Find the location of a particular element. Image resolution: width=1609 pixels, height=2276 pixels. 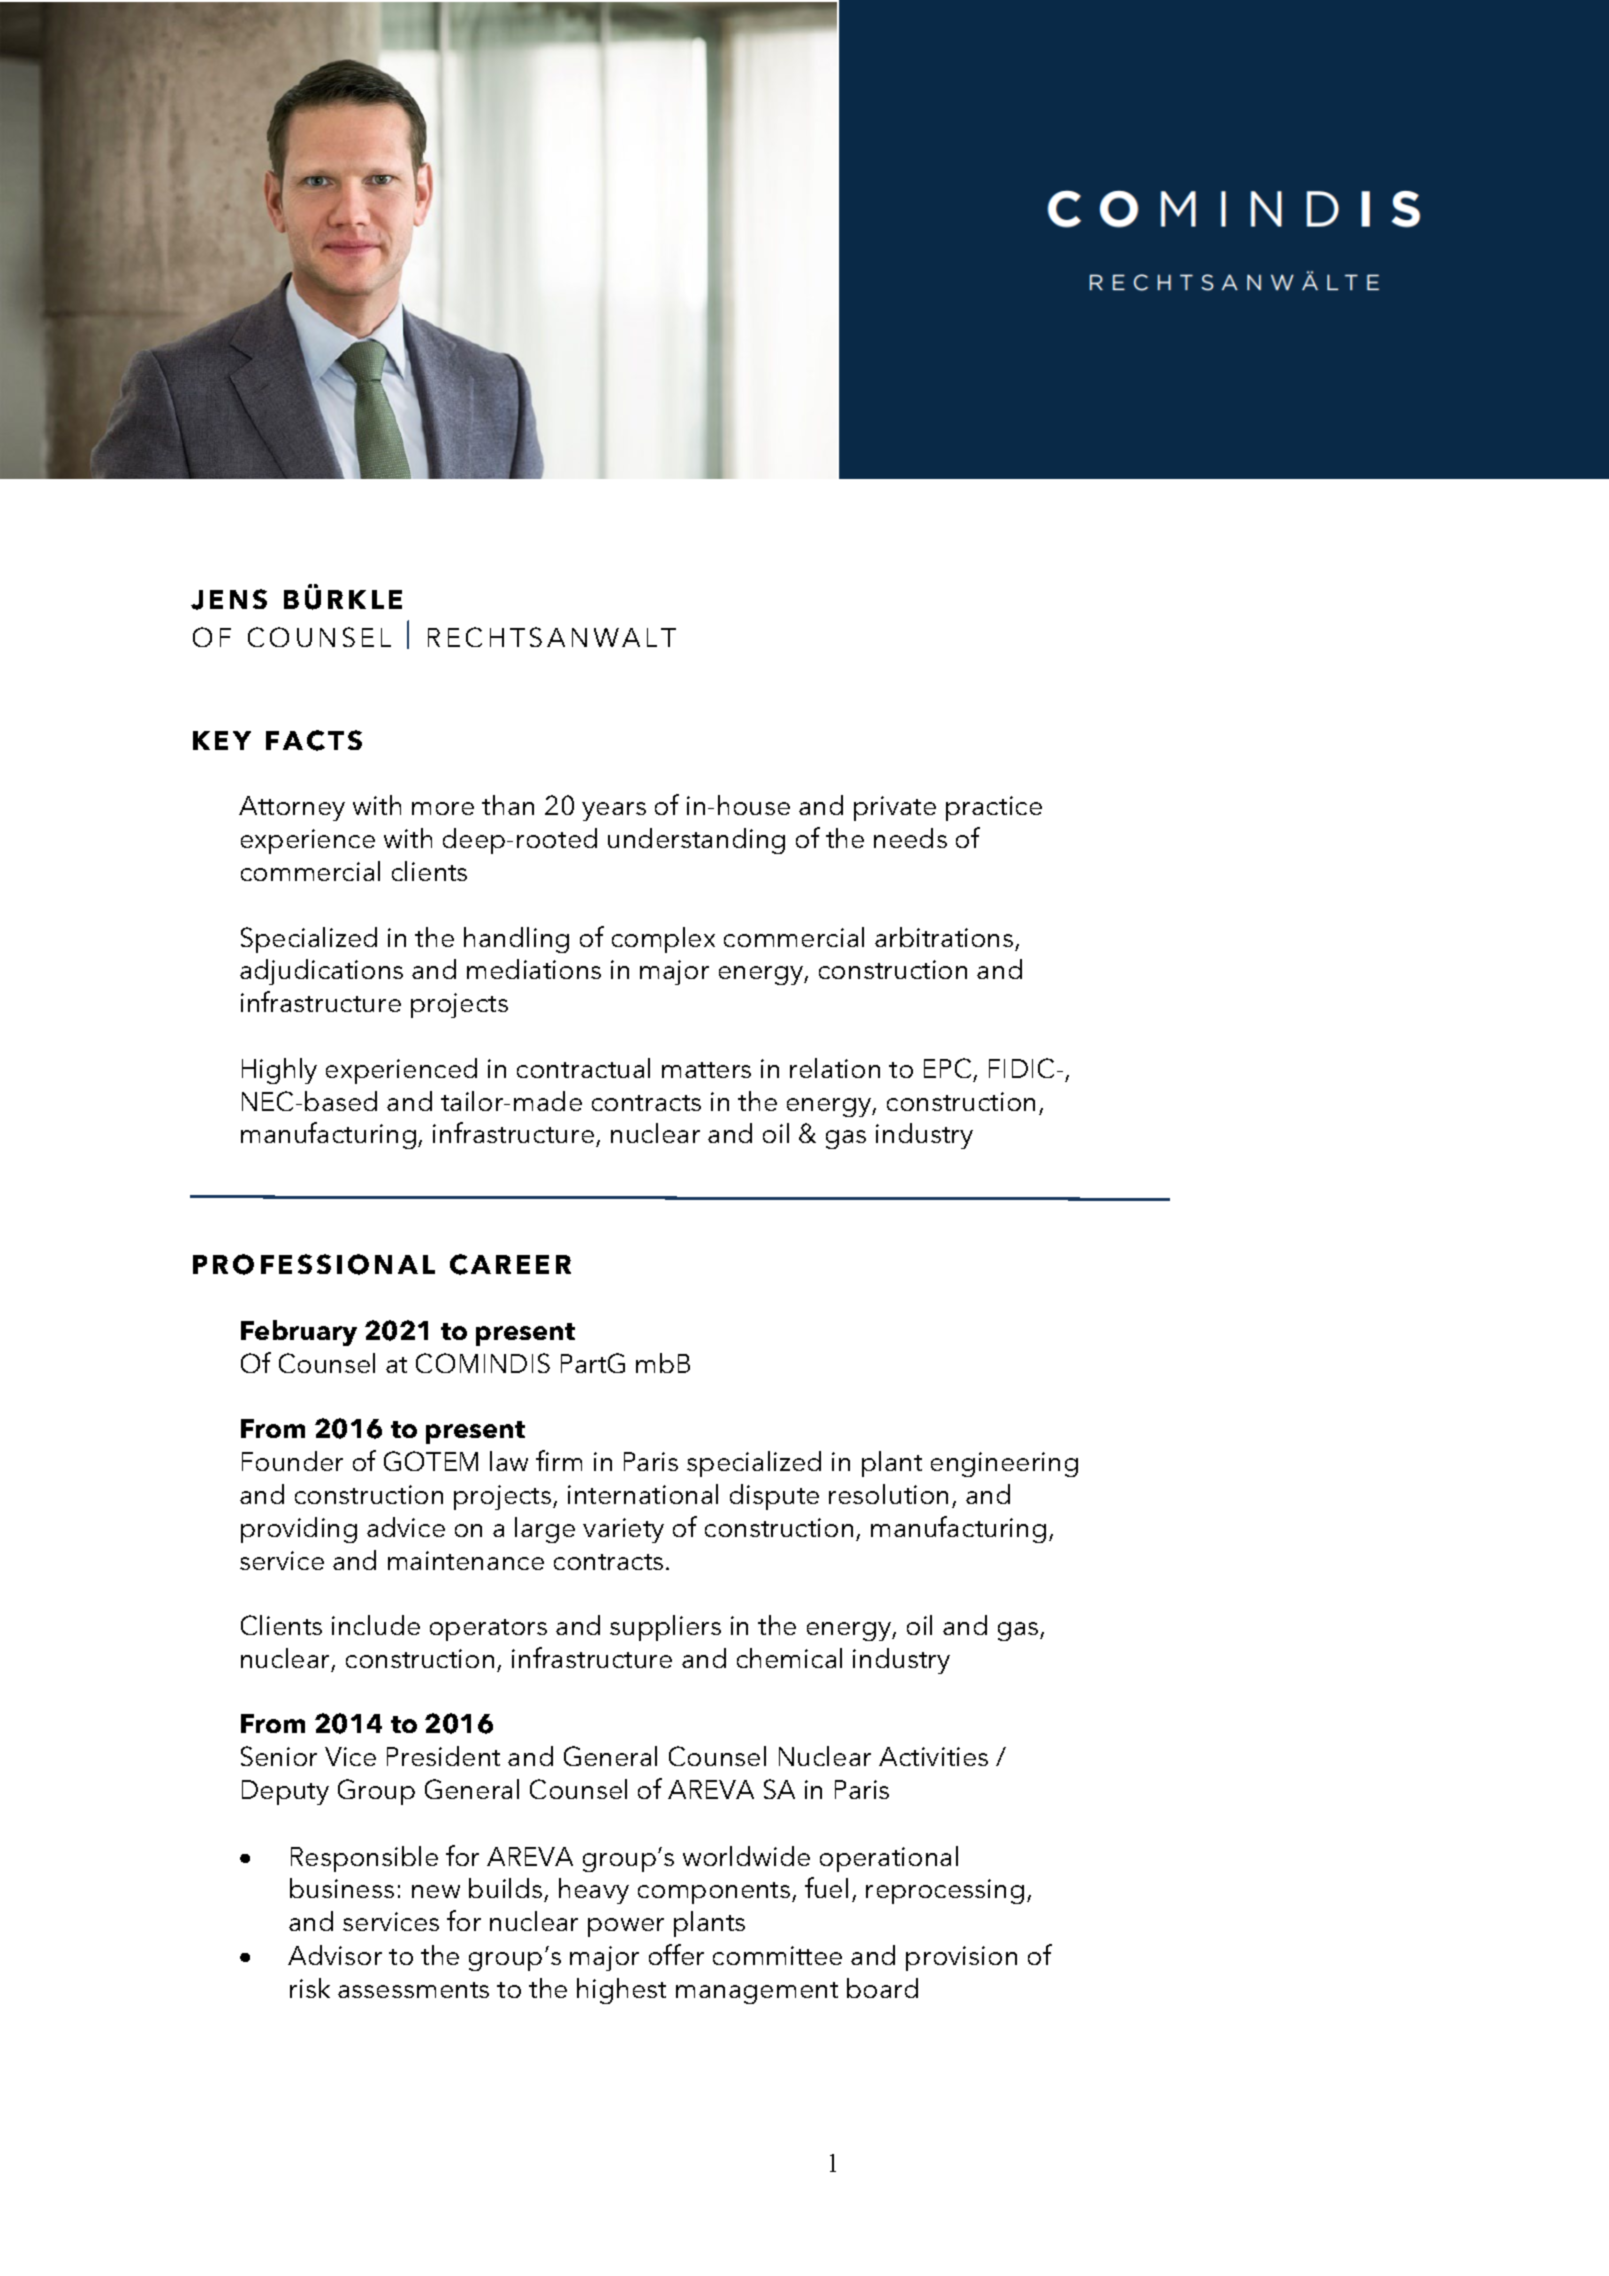

PROFESSIONAL is located at coordinates (314, 1264).
